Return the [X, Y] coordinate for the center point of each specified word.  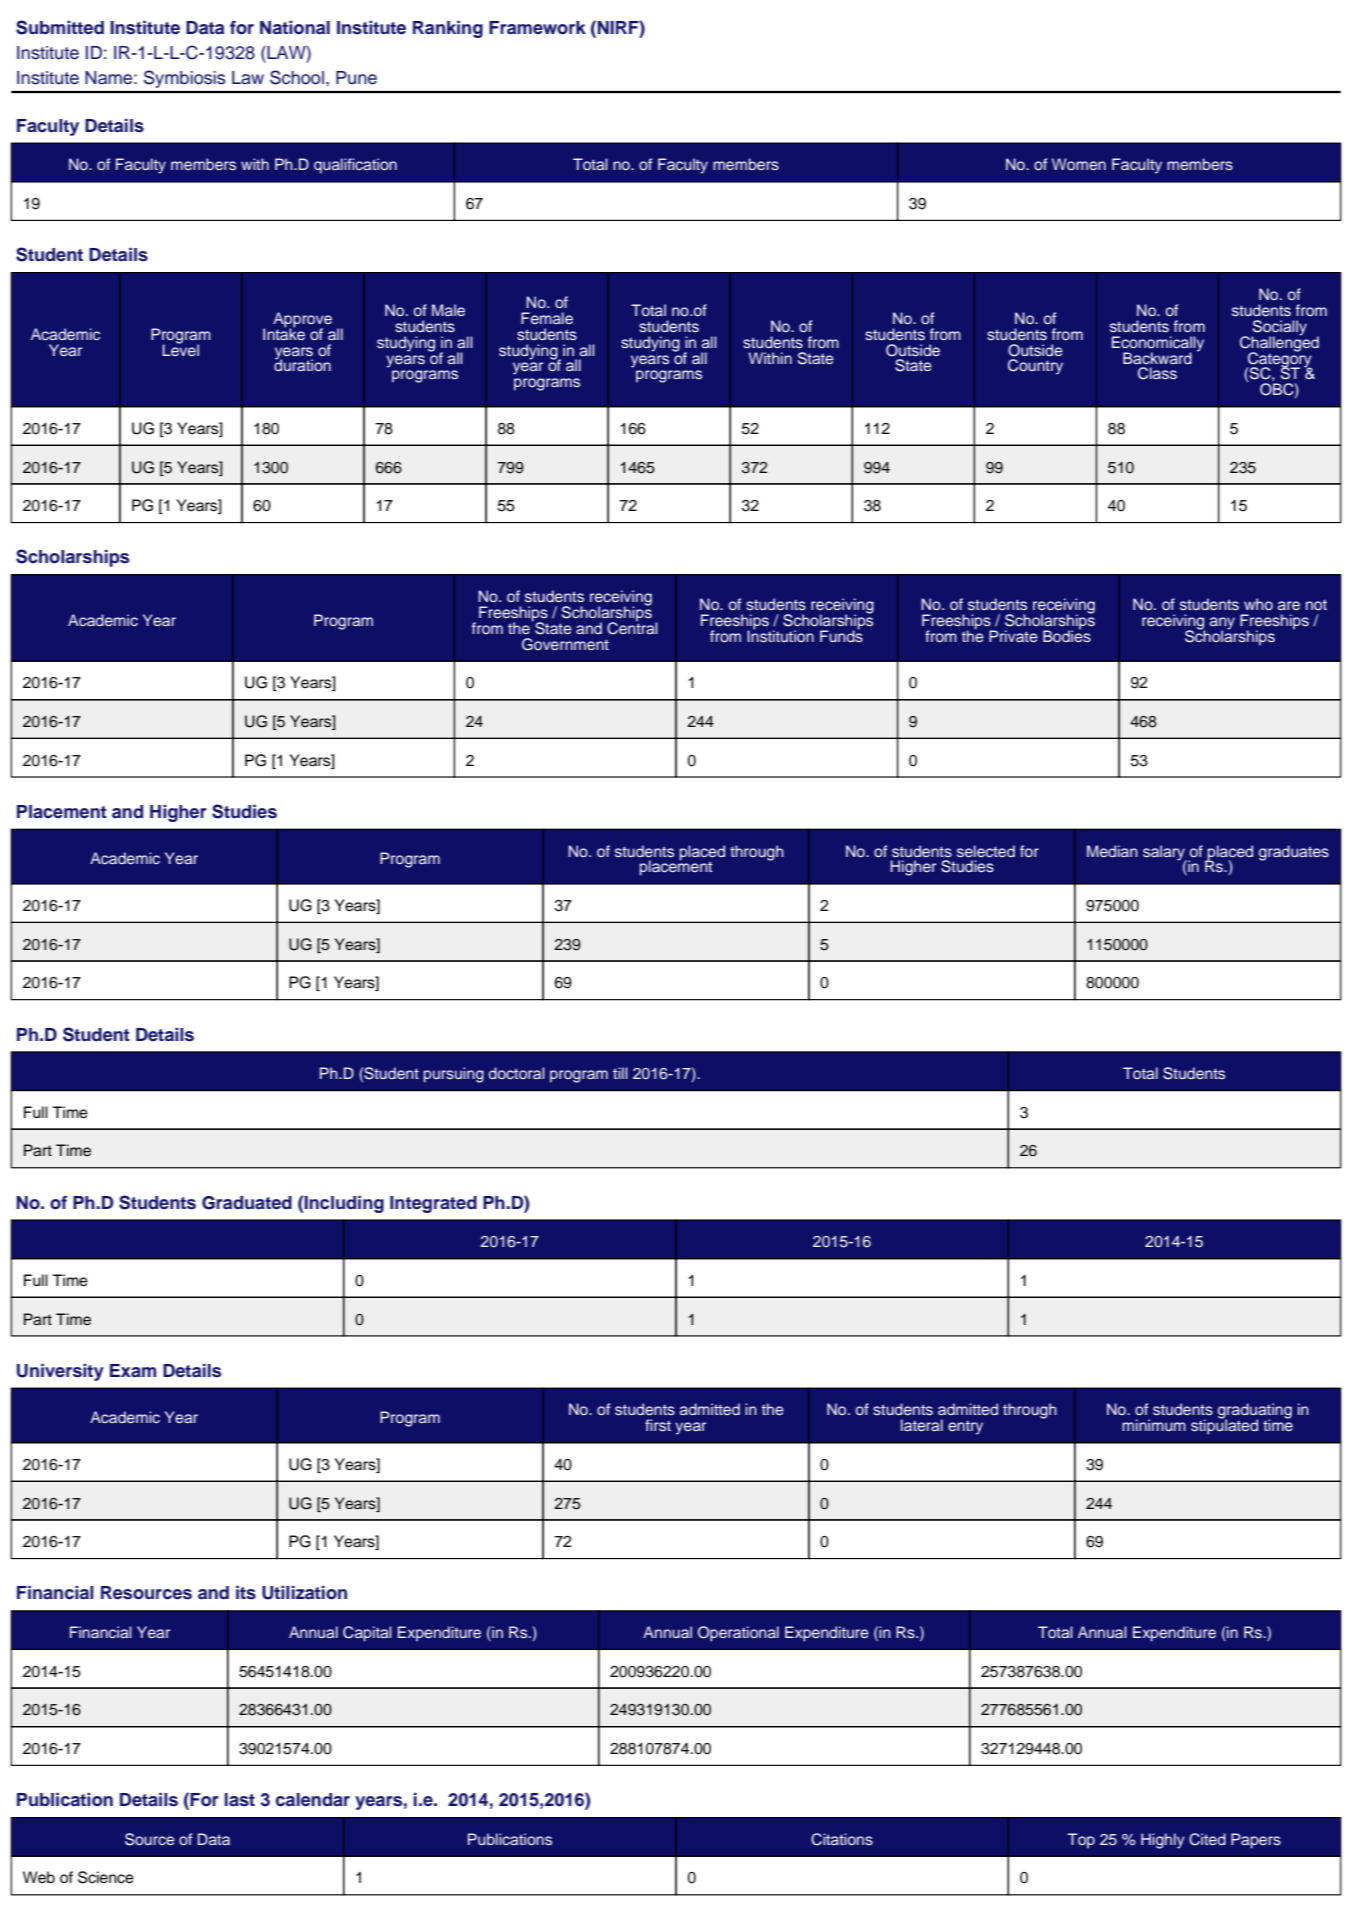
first [658, 1425]
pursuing [454, 1075]
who [1258, 604]
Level [180, 349]
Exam [133, 1370]
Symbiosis [184, 79]
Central [632, 627]
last [240, 1800]
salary [1165, 853]
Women [1079, 164]
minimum [1154, 1425]
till [620, 1073]
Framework [537, 28]
